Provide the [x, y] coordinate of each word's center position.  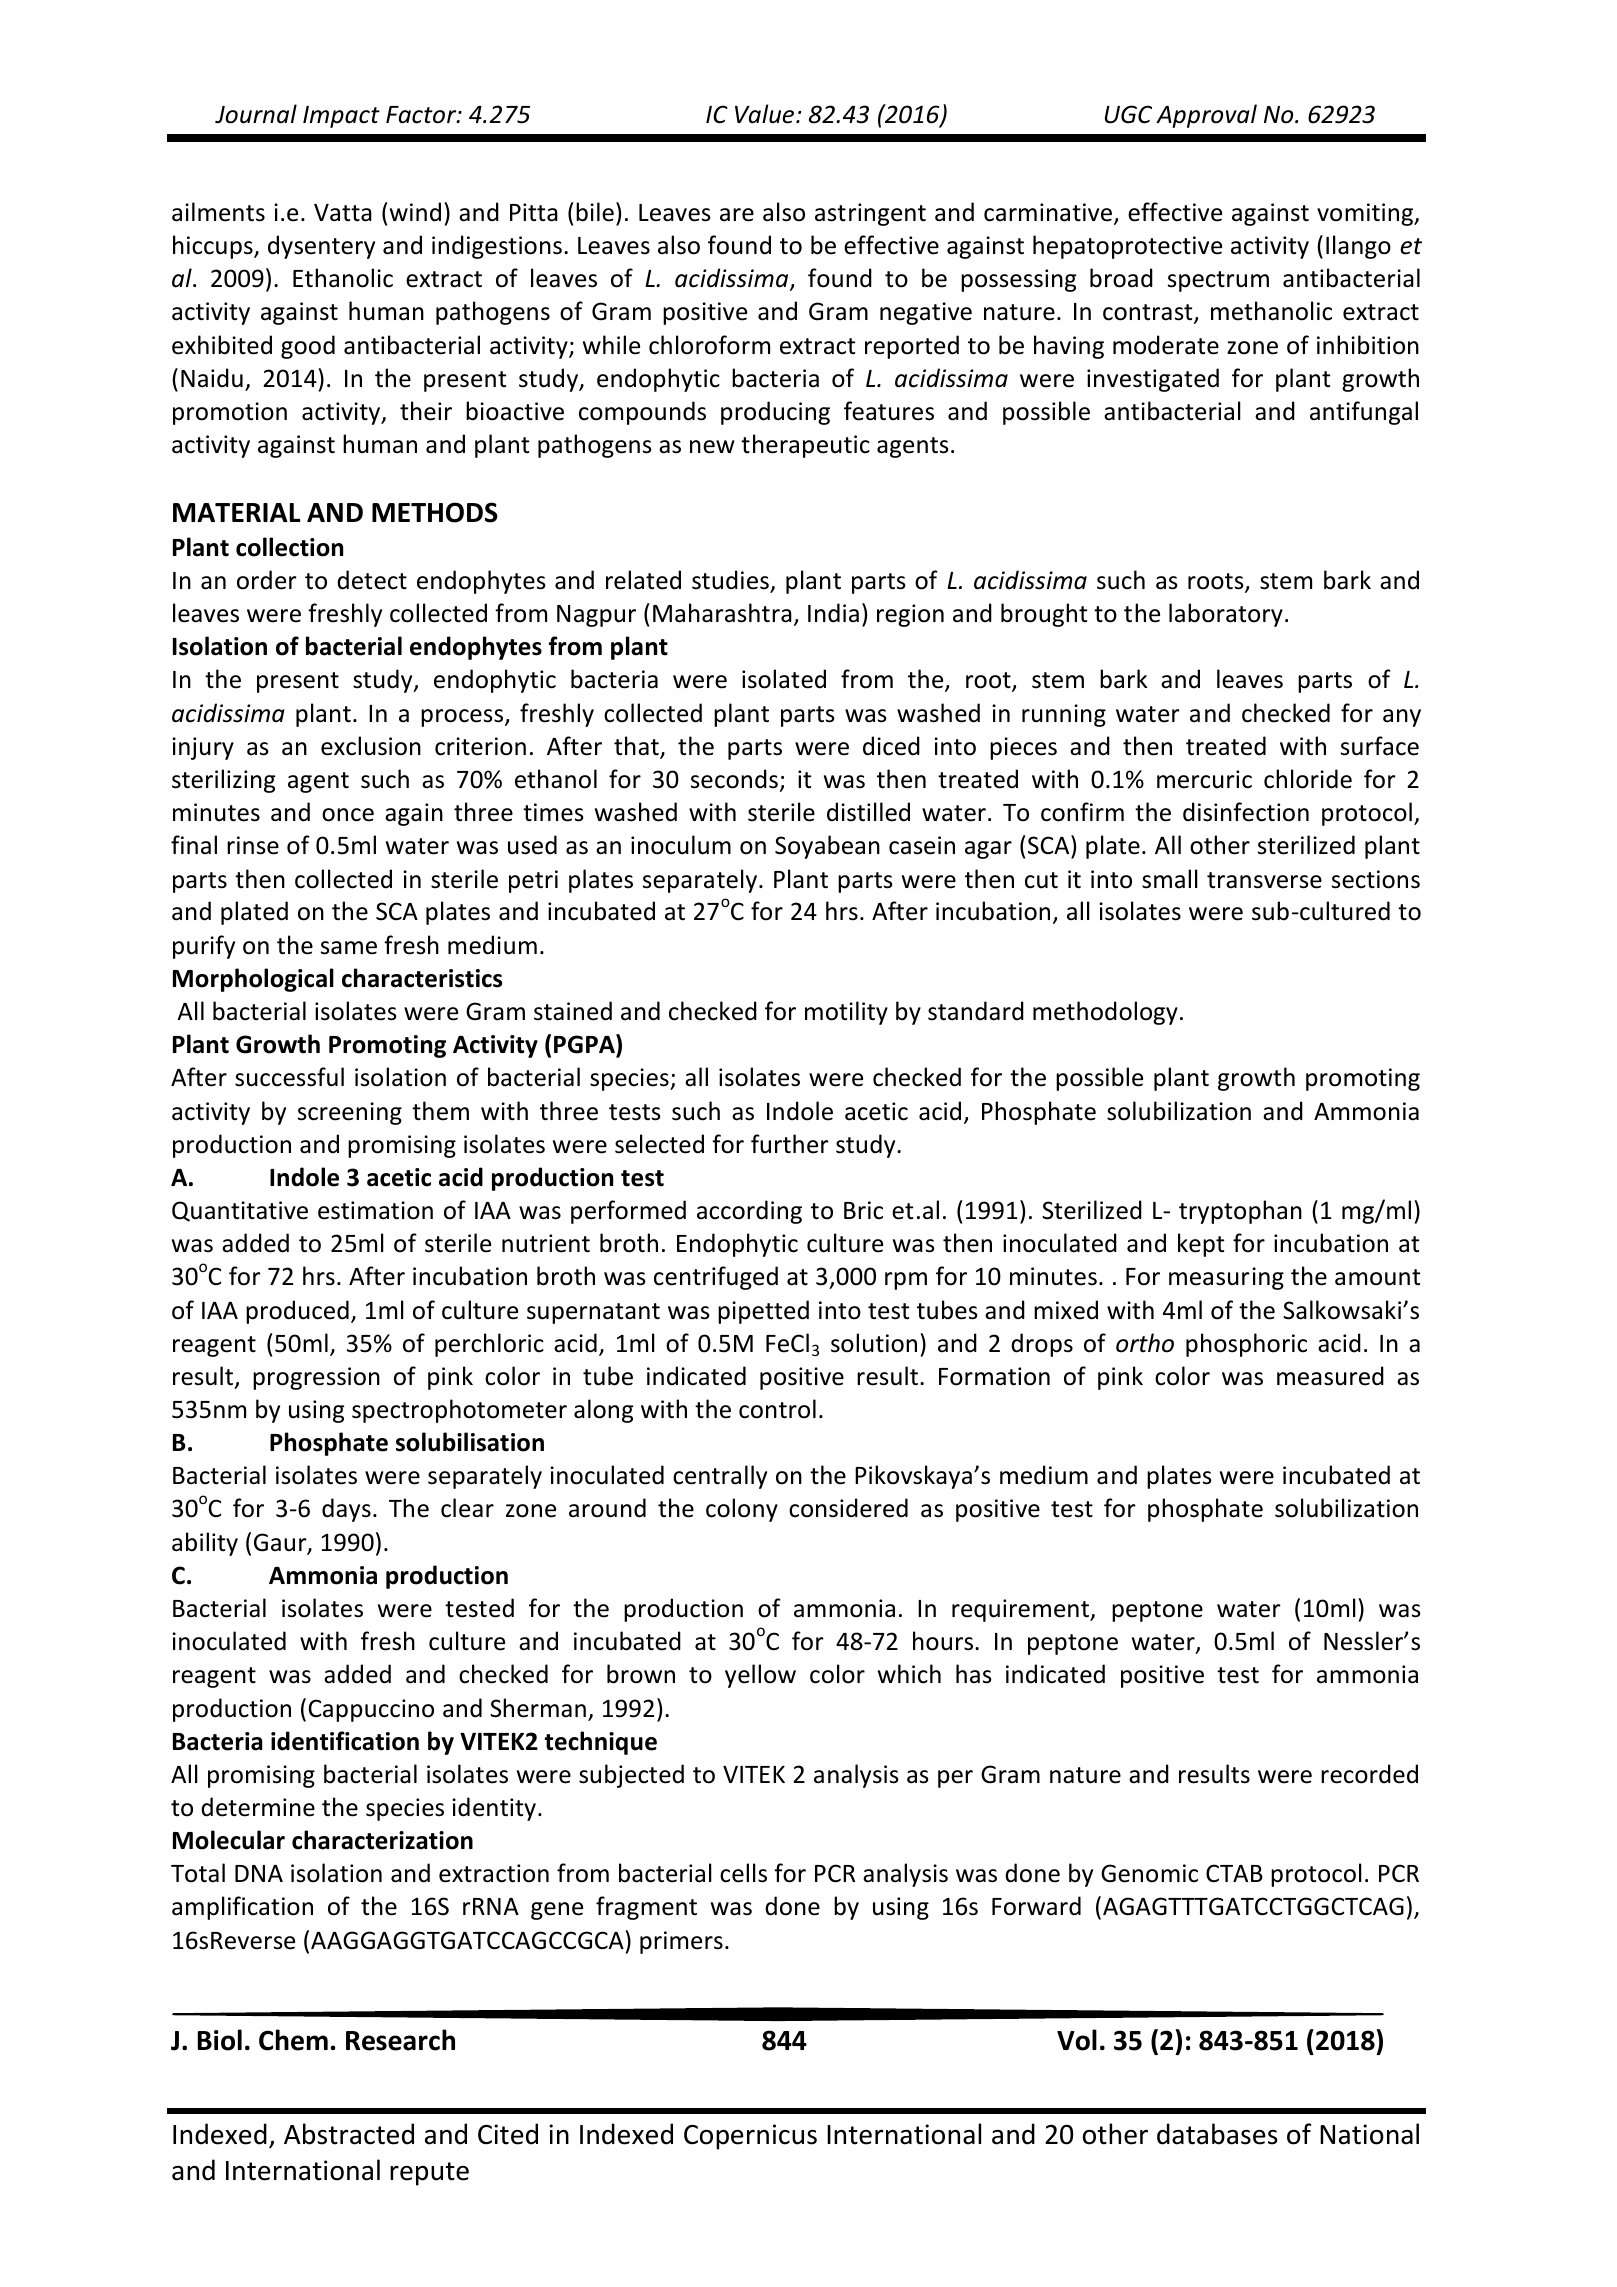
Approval [1206, 116]
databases [1217, 2134]
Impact [341, 117]
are [737, 215]
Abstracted [349, 2134]
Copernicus [750, 2137]
